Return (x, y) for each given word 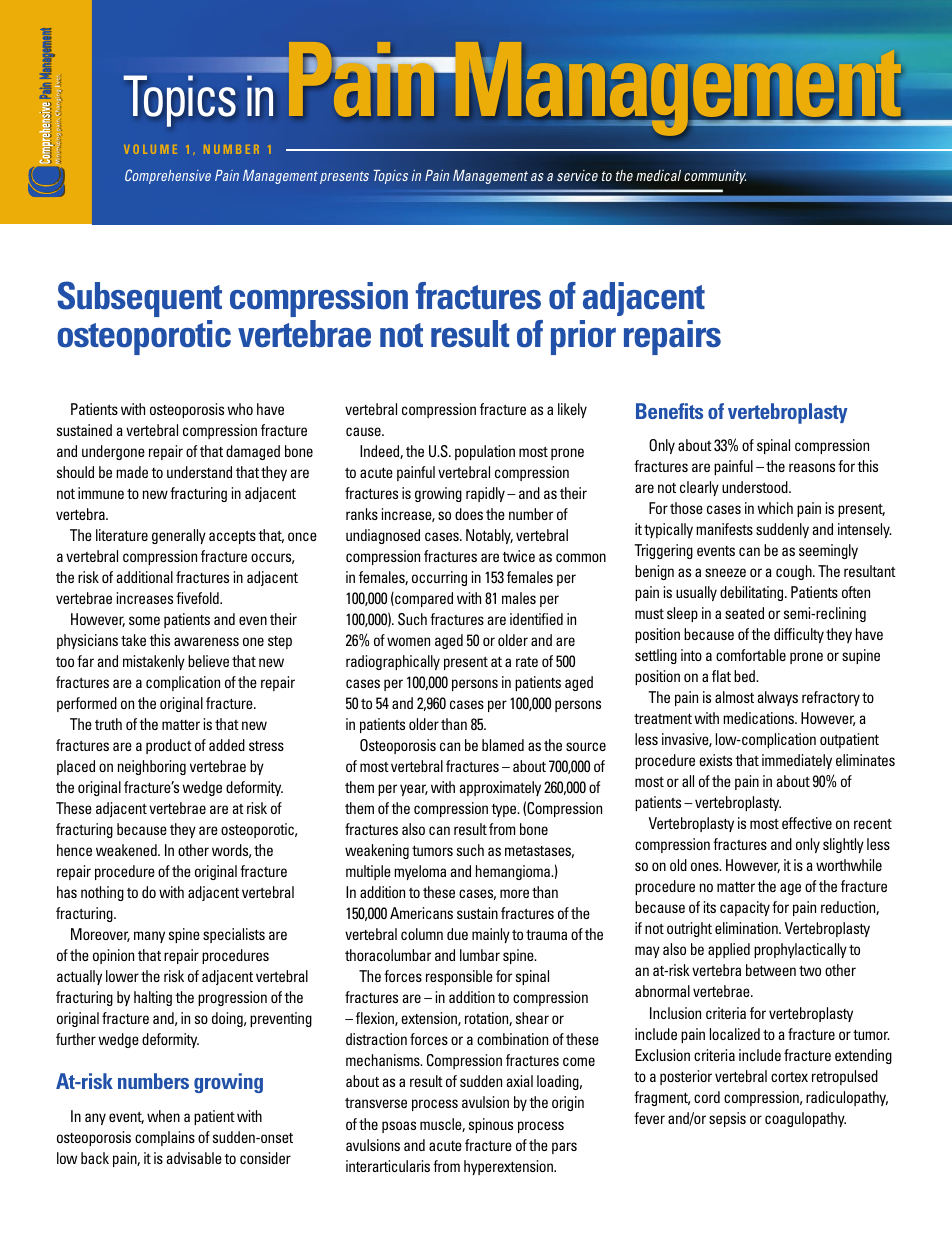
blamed (503, 745)
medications (760, 718)
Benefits (669, 411)
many (149, 937)
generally (179, 536)
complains (165, 1138)
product (169, 746)
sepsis (727, 1119)
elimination (747, 928)
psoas (399, 1127)
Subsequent (140, 299)
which (775, 508)
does (469, 514)
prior (583, 337)
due (457, 934)
